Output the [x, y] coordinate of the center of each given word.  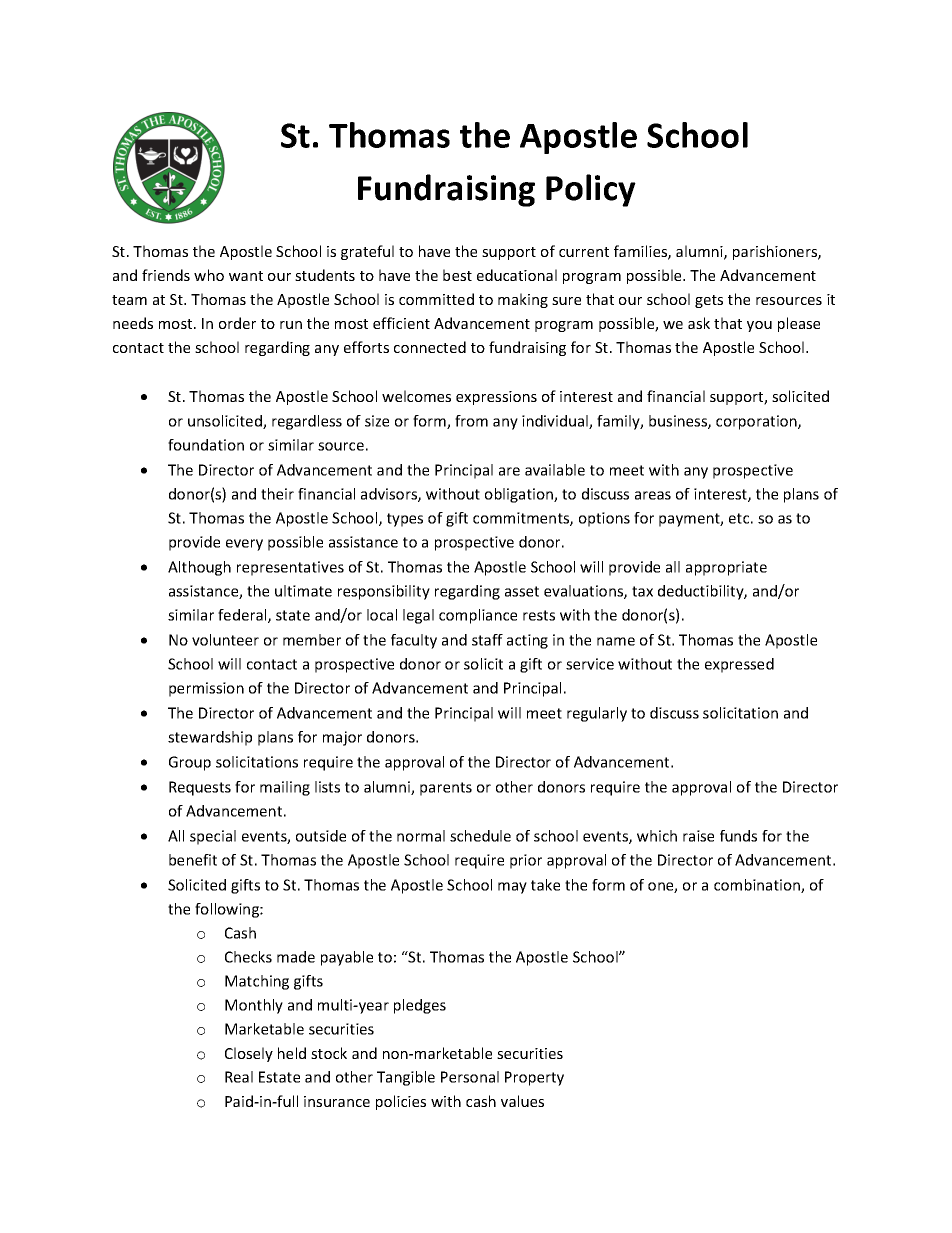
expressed [739, 665]
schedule [480, 836]
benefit [193, 860]
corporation [757, 422]
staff [487, 640]
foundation [206, 445]
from [471, 421]
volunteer [225, 640]
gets [709, 301]
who [209, 275]
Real [239, 1077]
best [457, 275]
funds [738, 836]
